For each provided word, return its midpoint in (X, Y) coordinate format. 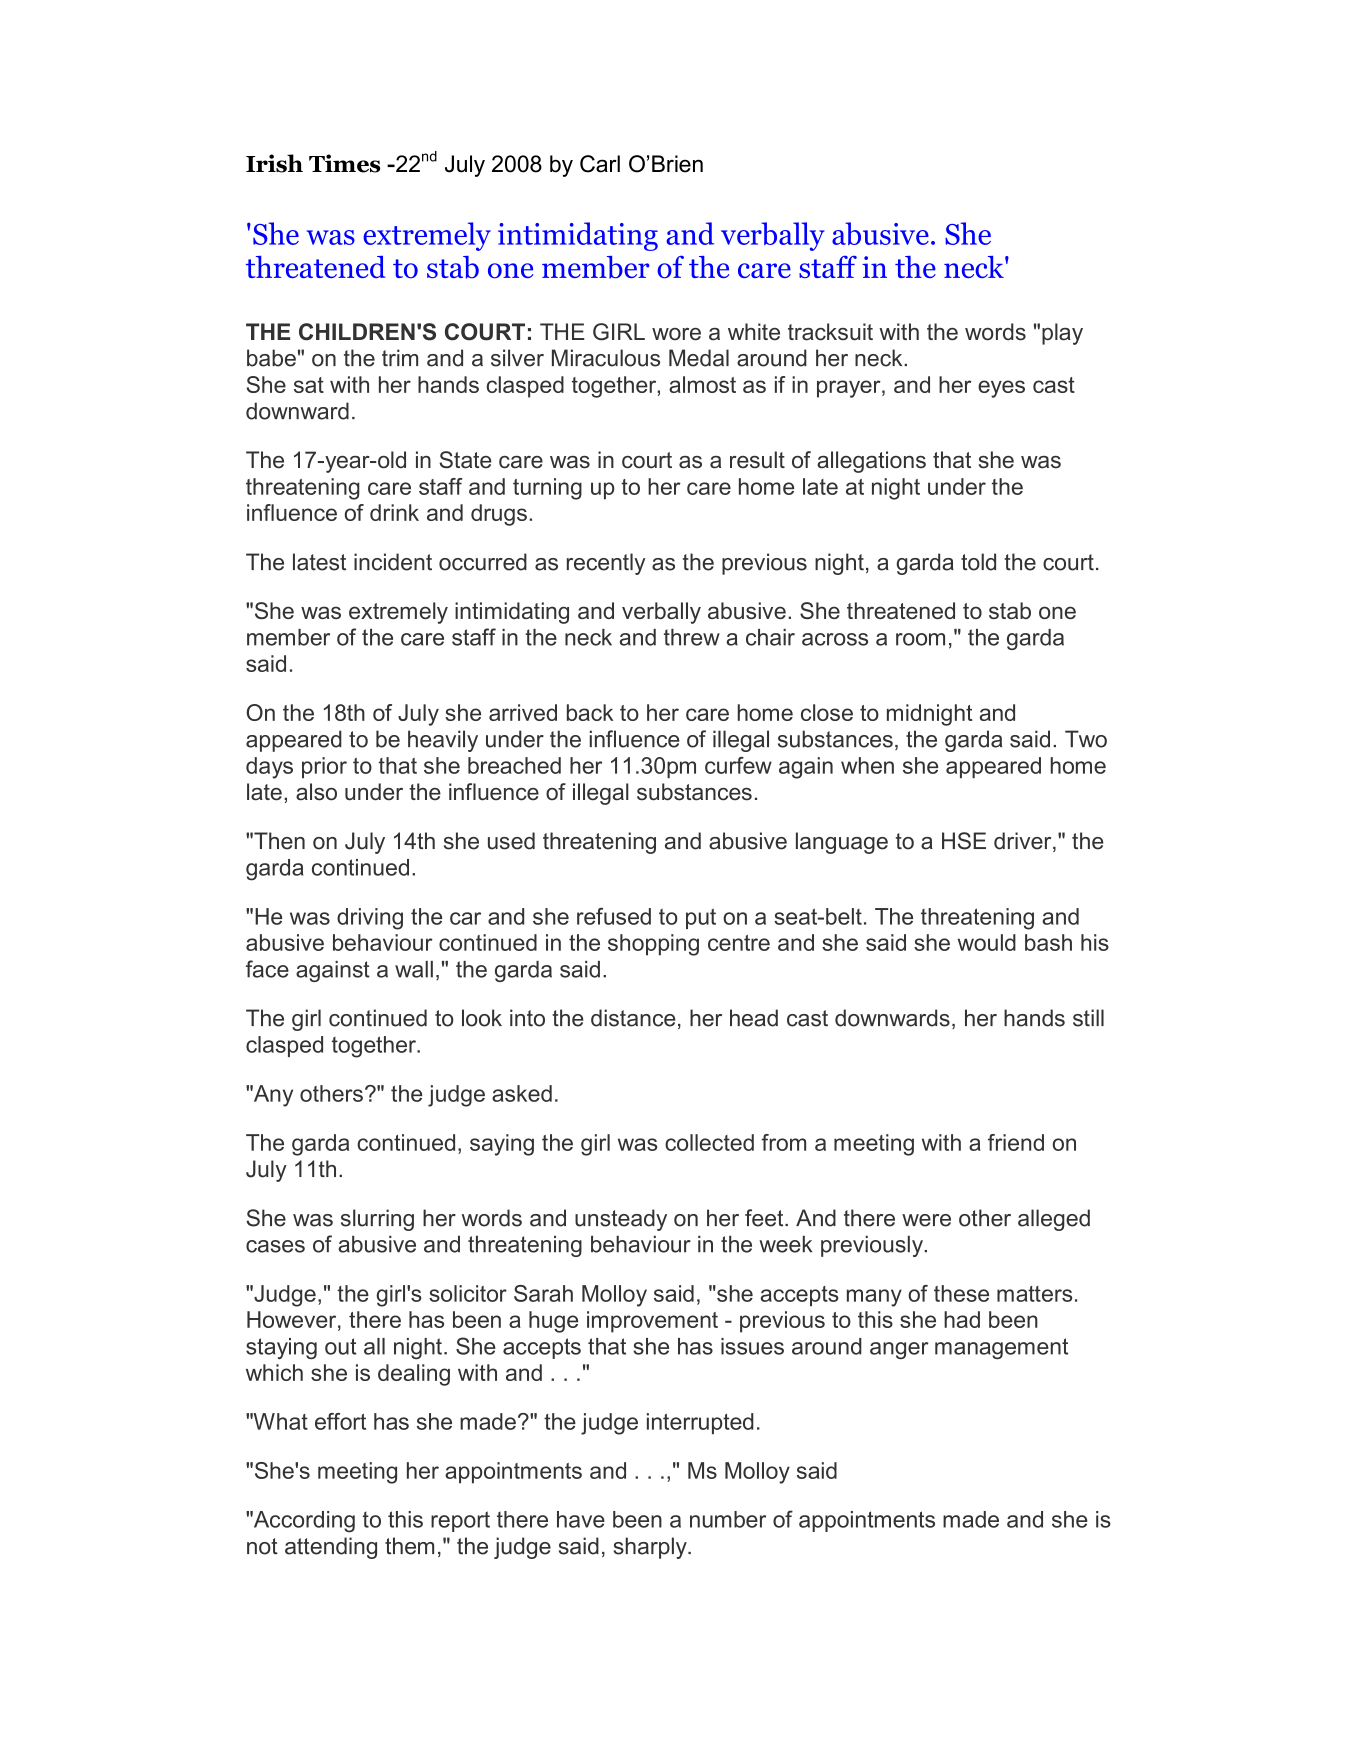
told (978, 562)
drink (394, 512)
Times (344, 163)
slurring (377, 1220)
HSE (964, 841)
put (701, 918)
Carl (600, 164)
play (1062, 334)
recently (606, 564)
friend (1016, 1142)
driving (370, 919)
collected (709, 1142)
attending (331, 1548)
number (728, 1519)
